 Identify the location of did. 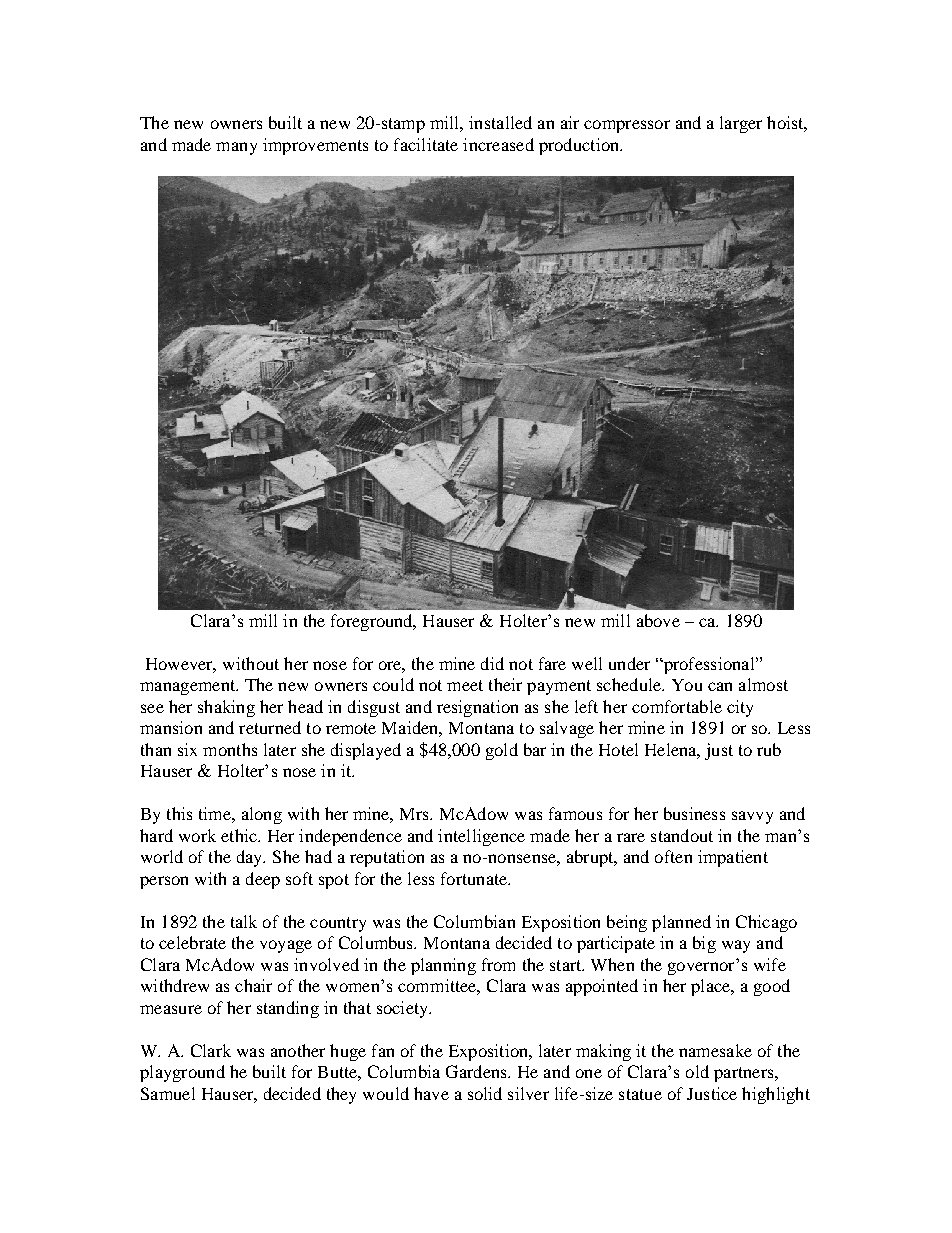
(492, 663).
